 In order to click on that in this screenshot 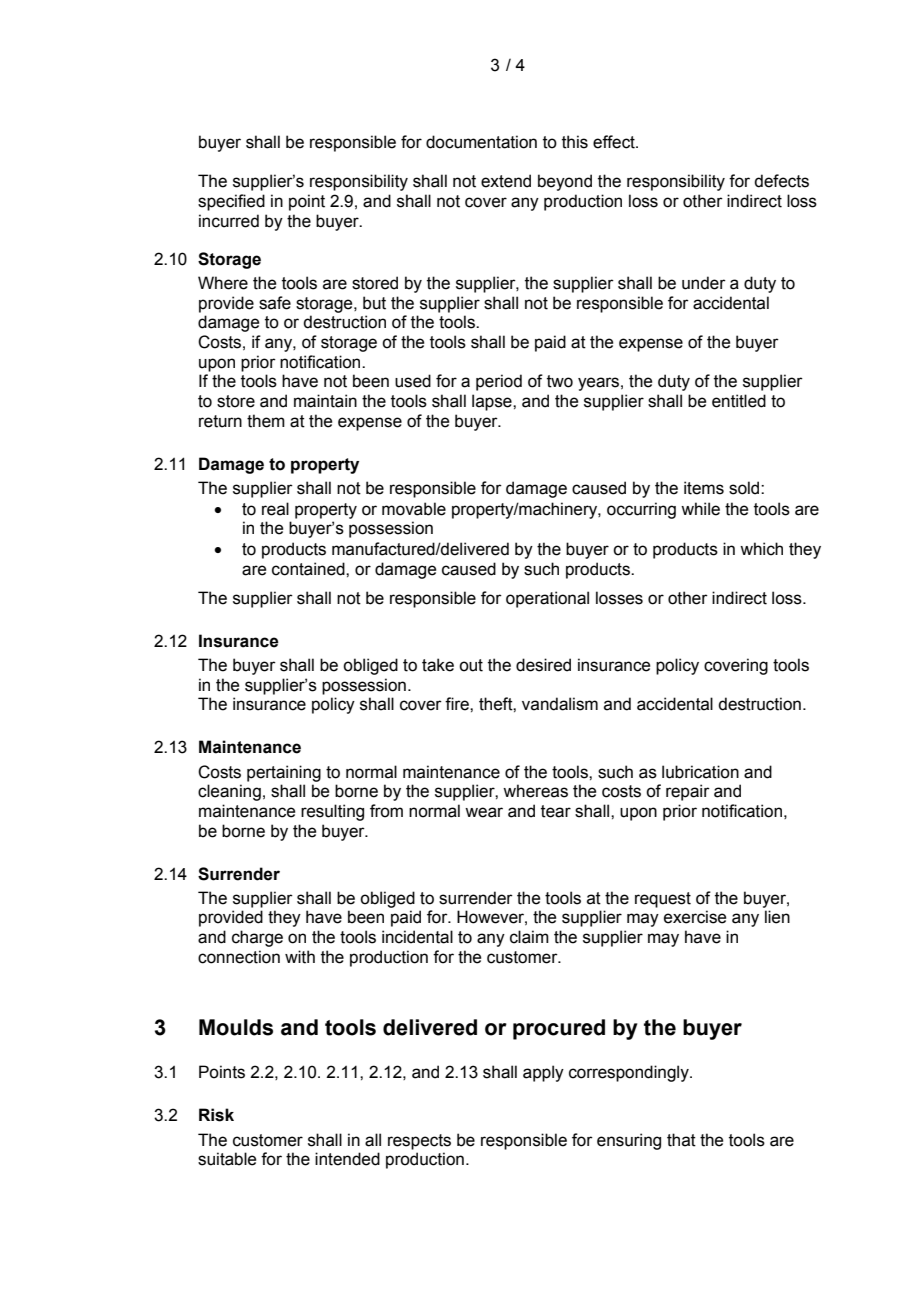, I will do `click(681, 1140)`.
